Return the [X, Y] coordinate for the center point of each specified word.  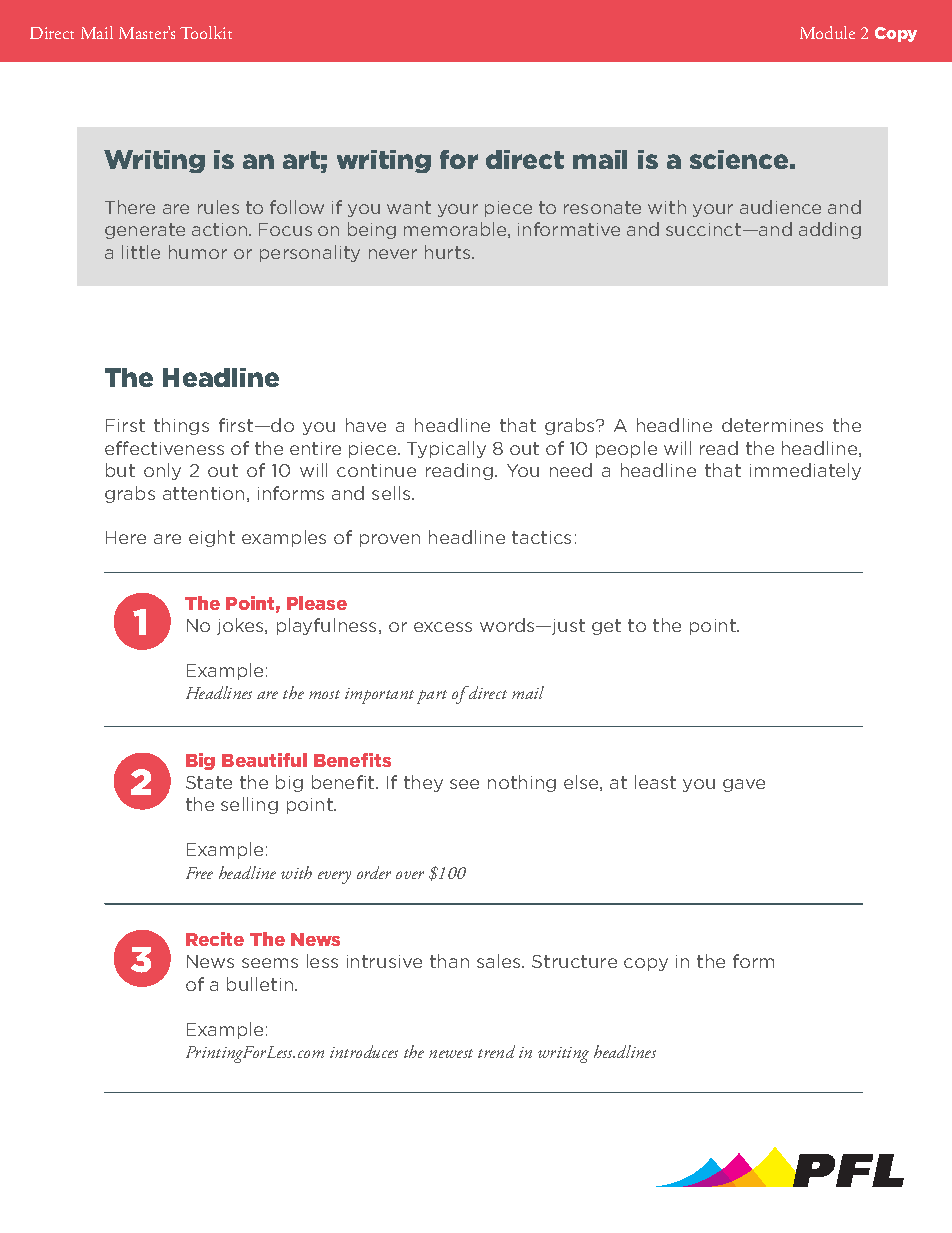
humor [198, 252]
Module [827, 32]
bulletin [261, 984]
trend [496, 1051]
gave [744, 785]
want [409, 207]
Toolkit [206, 32]
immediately [805, 471]
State [209, 782]
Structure [574, 961]
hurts [449, 252]
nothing [522, 783]
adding [830, 230]
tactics [541, 537]
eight [212, 538]
